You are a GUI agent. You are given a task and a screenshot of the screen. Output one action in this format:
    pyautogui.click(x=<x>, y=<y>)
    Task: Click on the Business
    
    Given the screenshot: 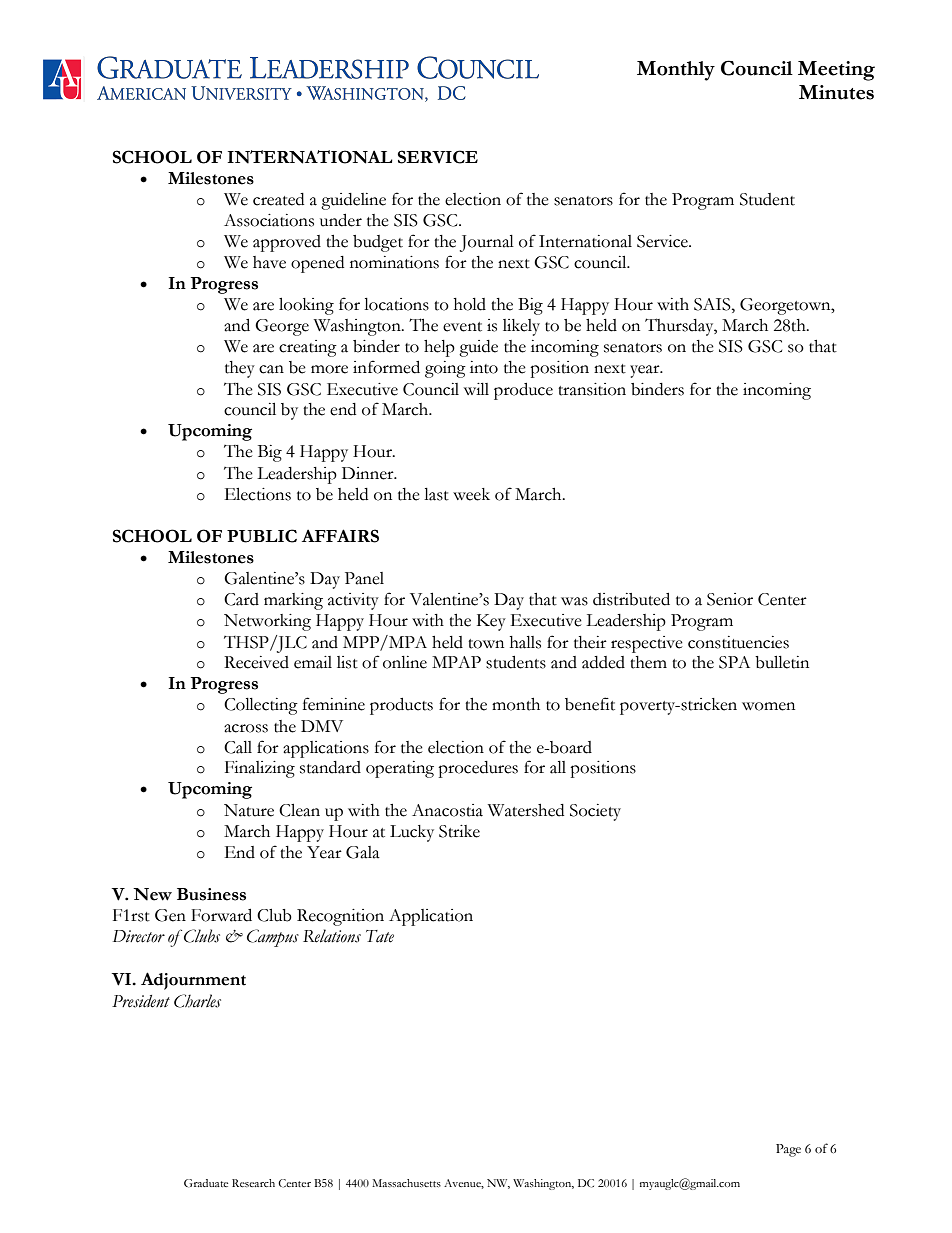 What is the action you would take?
    pyautogui.click(x=211, y=894)
